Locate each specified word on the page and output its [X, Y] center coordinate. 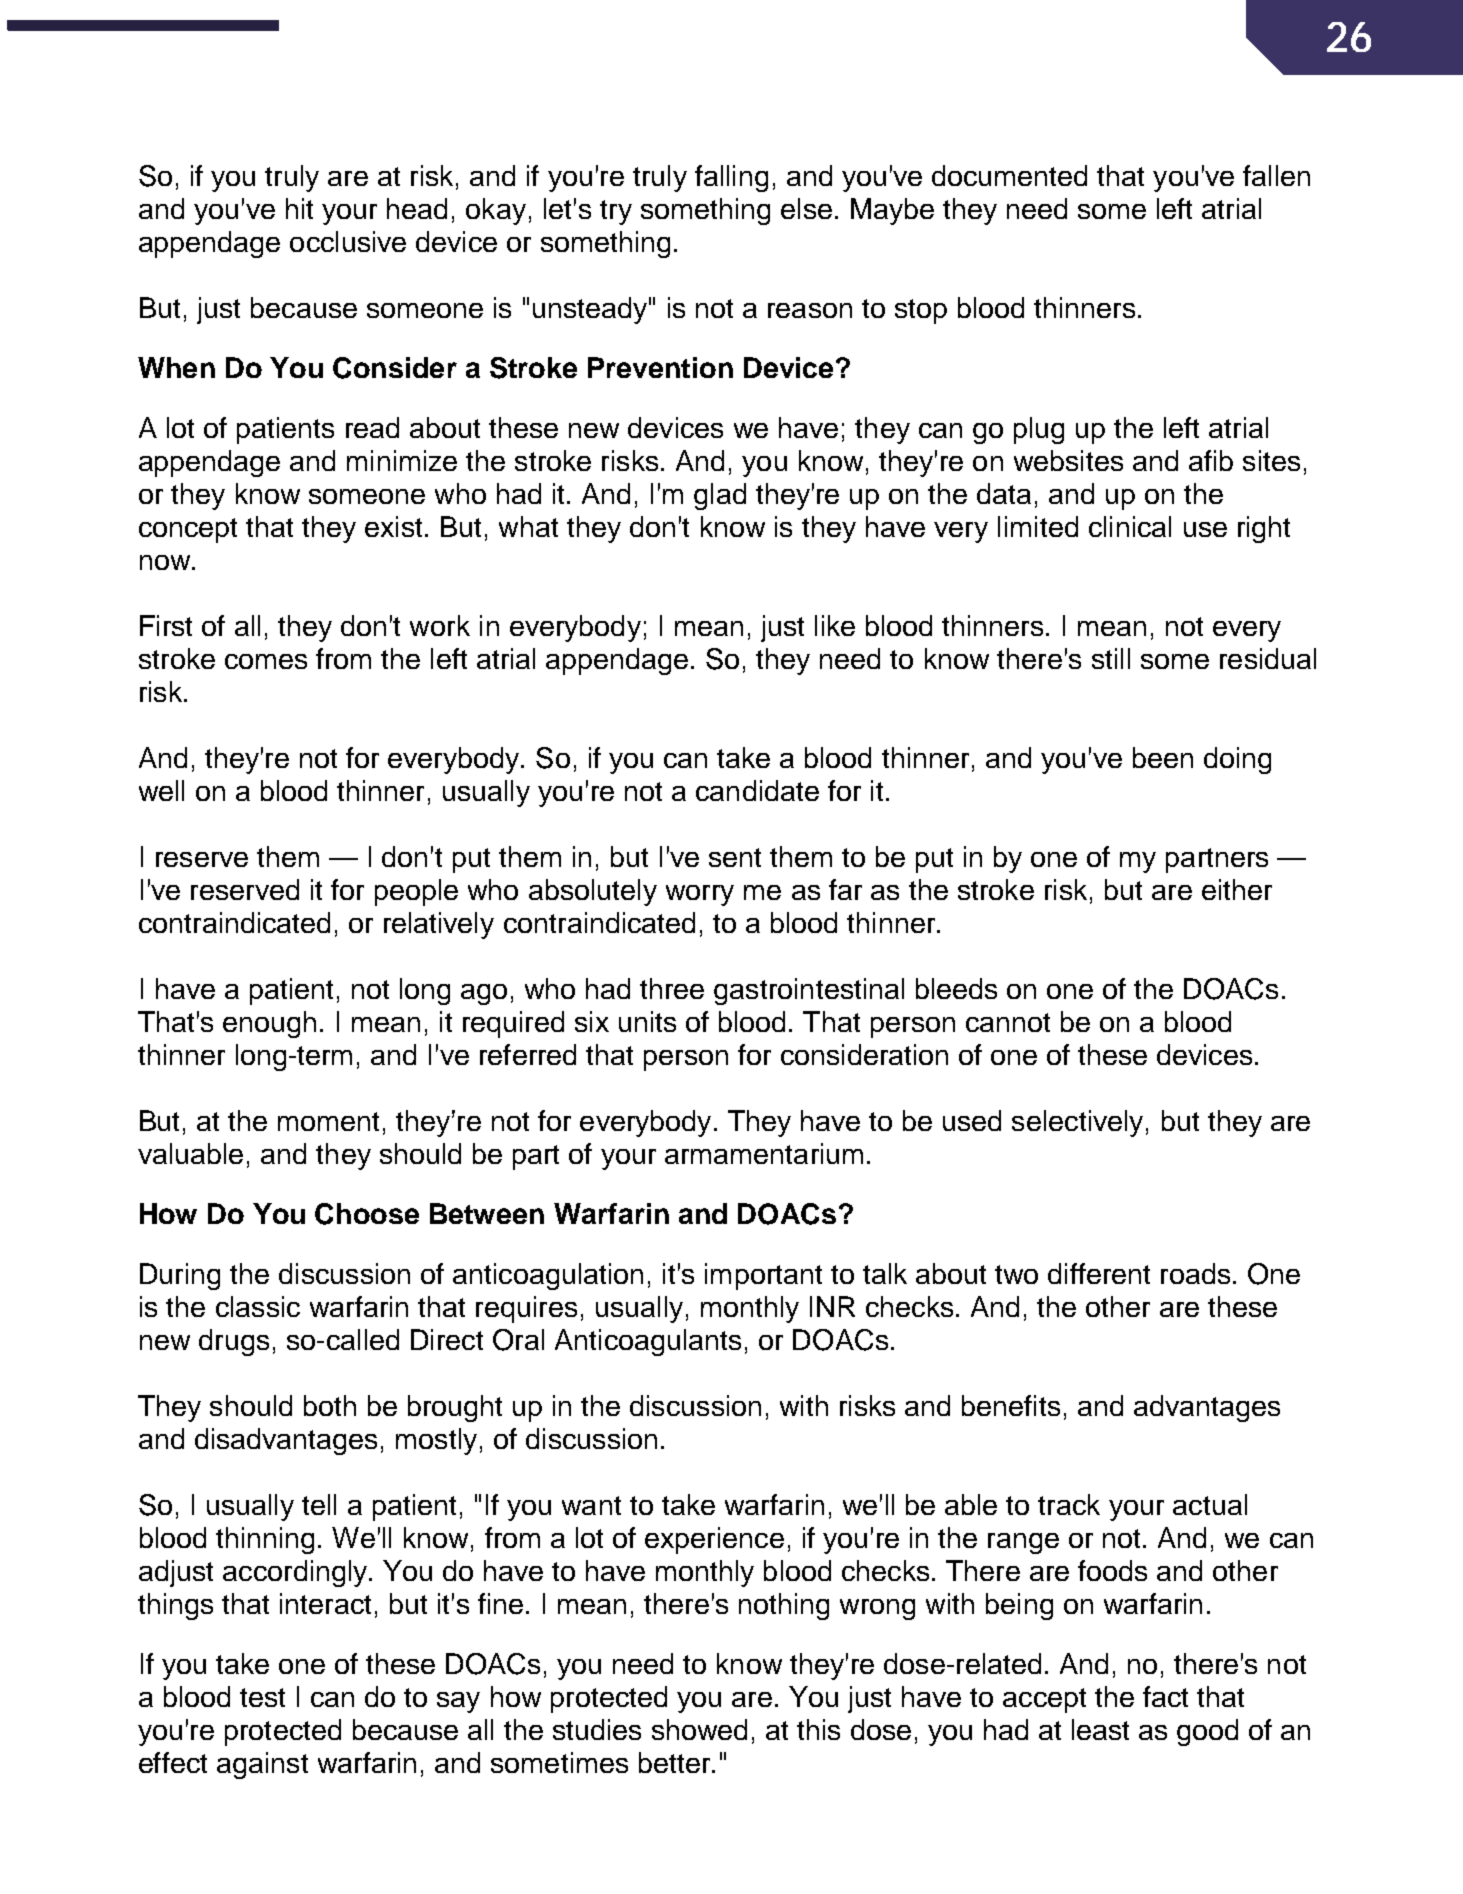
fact [1165, 1696]
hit [299, 208]
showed [699, 1729]
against [262, 1765]
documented [1009, 175]
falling [731, 178]
